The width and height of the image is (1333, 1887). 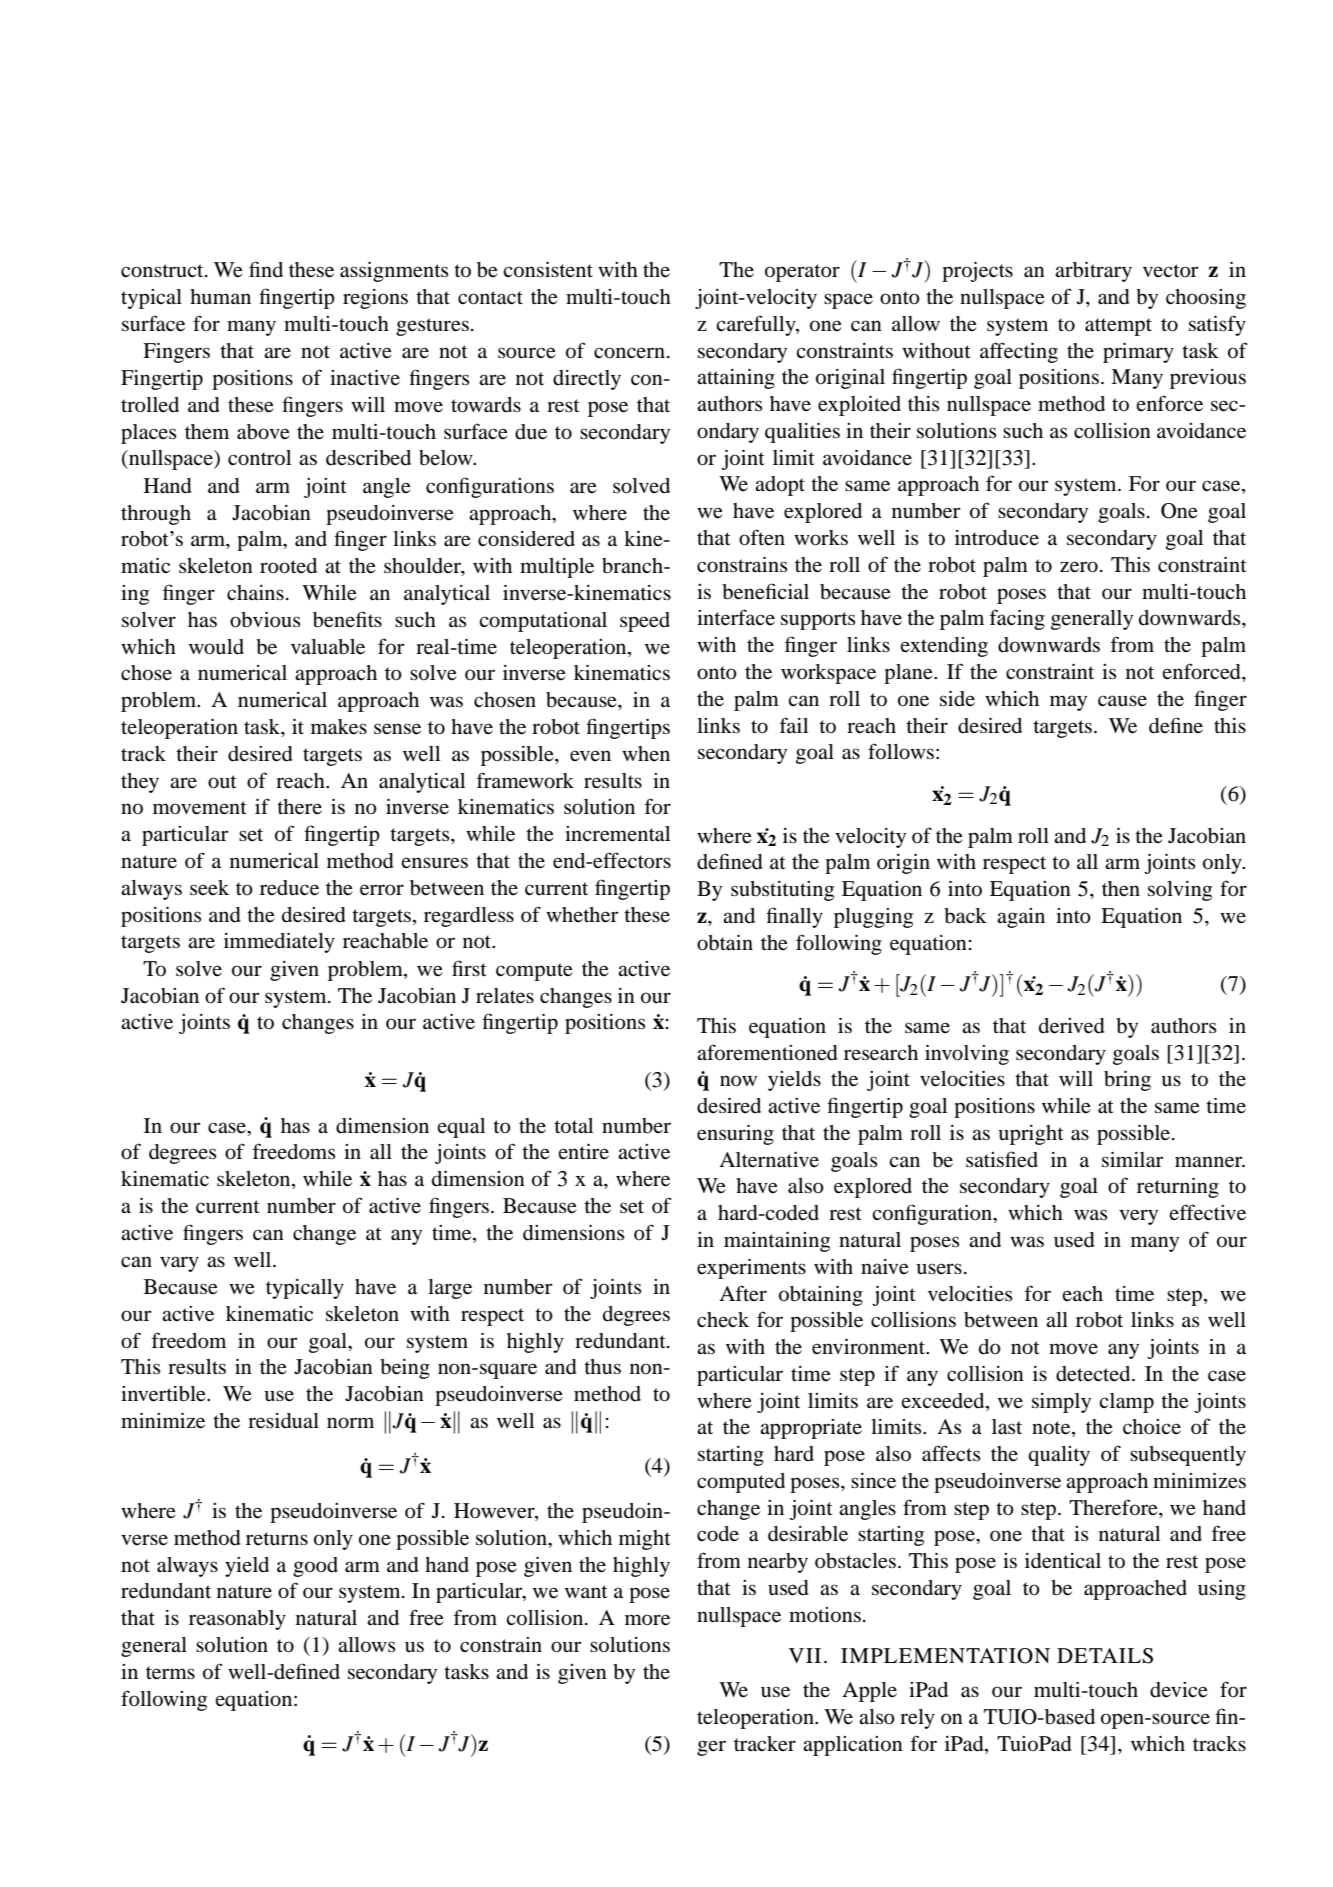 I want to click on detected, so click(x=1094, y=1374).
